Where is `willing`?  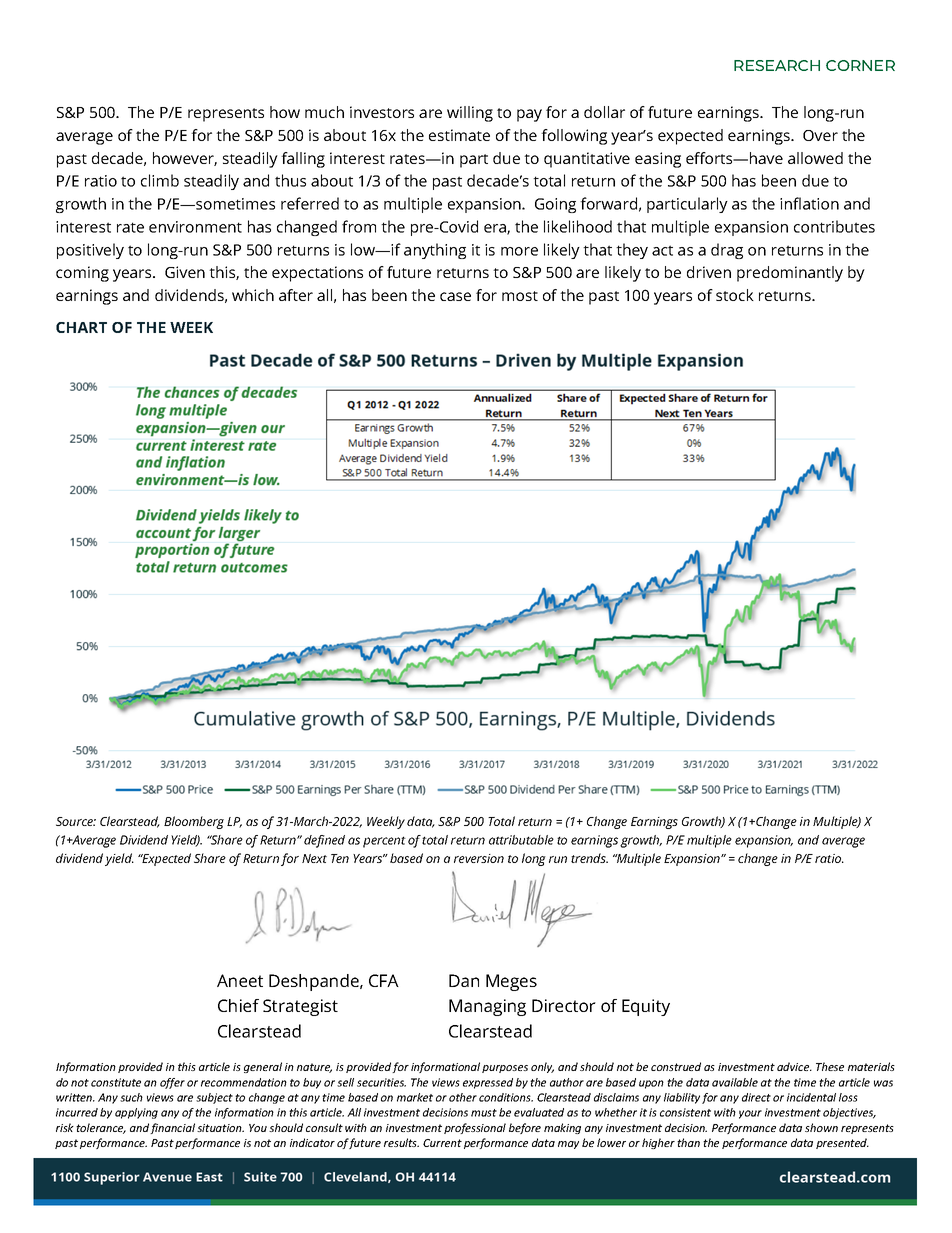 willing is located at coordinates (470, 114).
